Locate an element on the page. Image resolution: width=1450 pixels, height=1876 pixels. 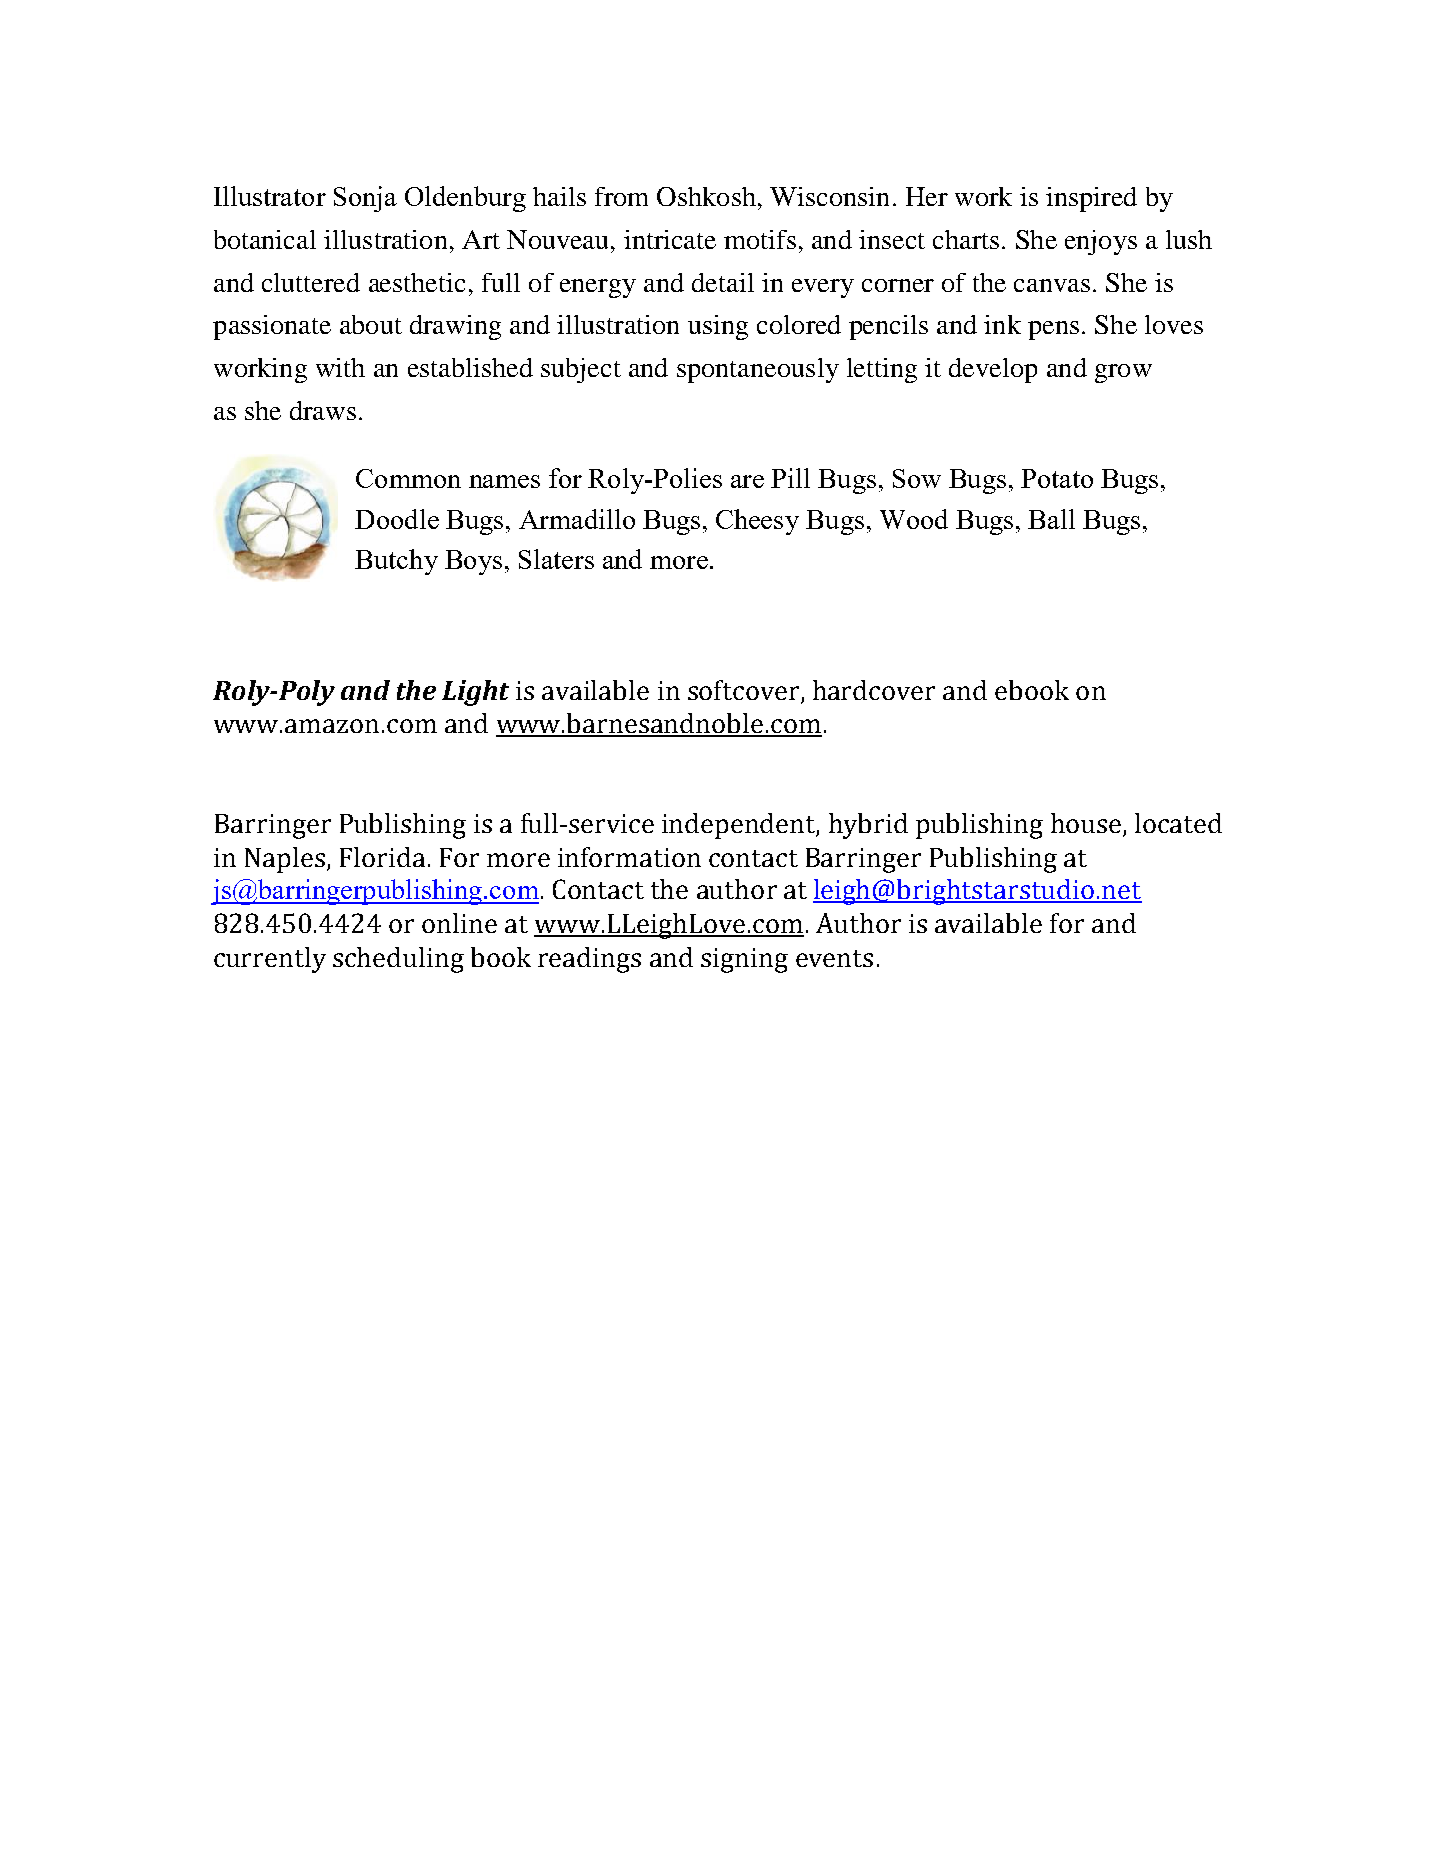
scheduling is located at coordinates (398, 960).
